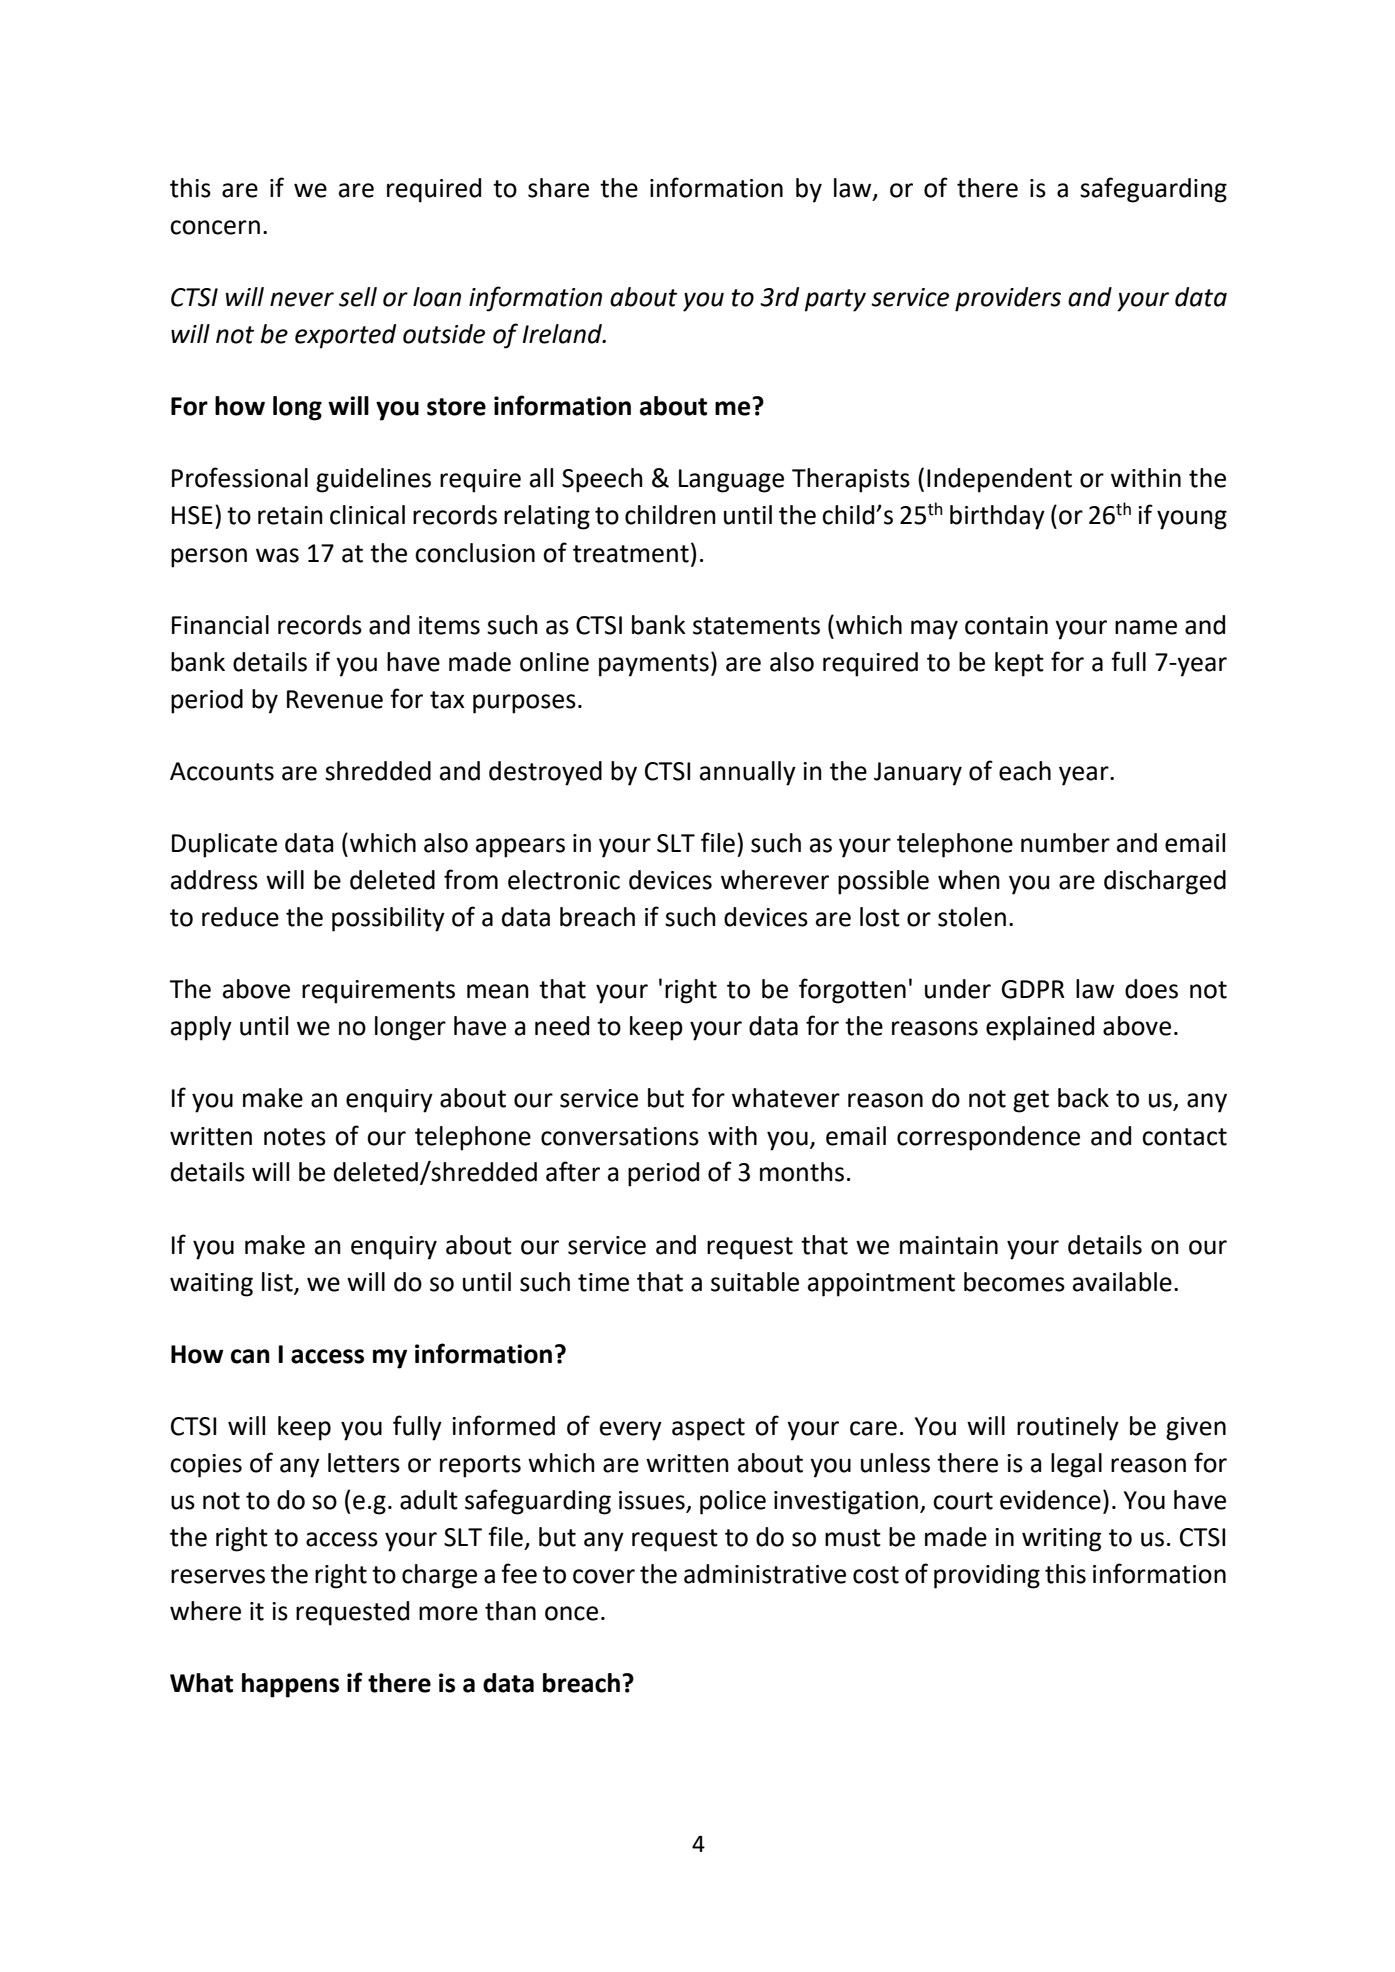  Describe the element at coordinates (755, 1282) in the image. I see `suitable` at that location.
